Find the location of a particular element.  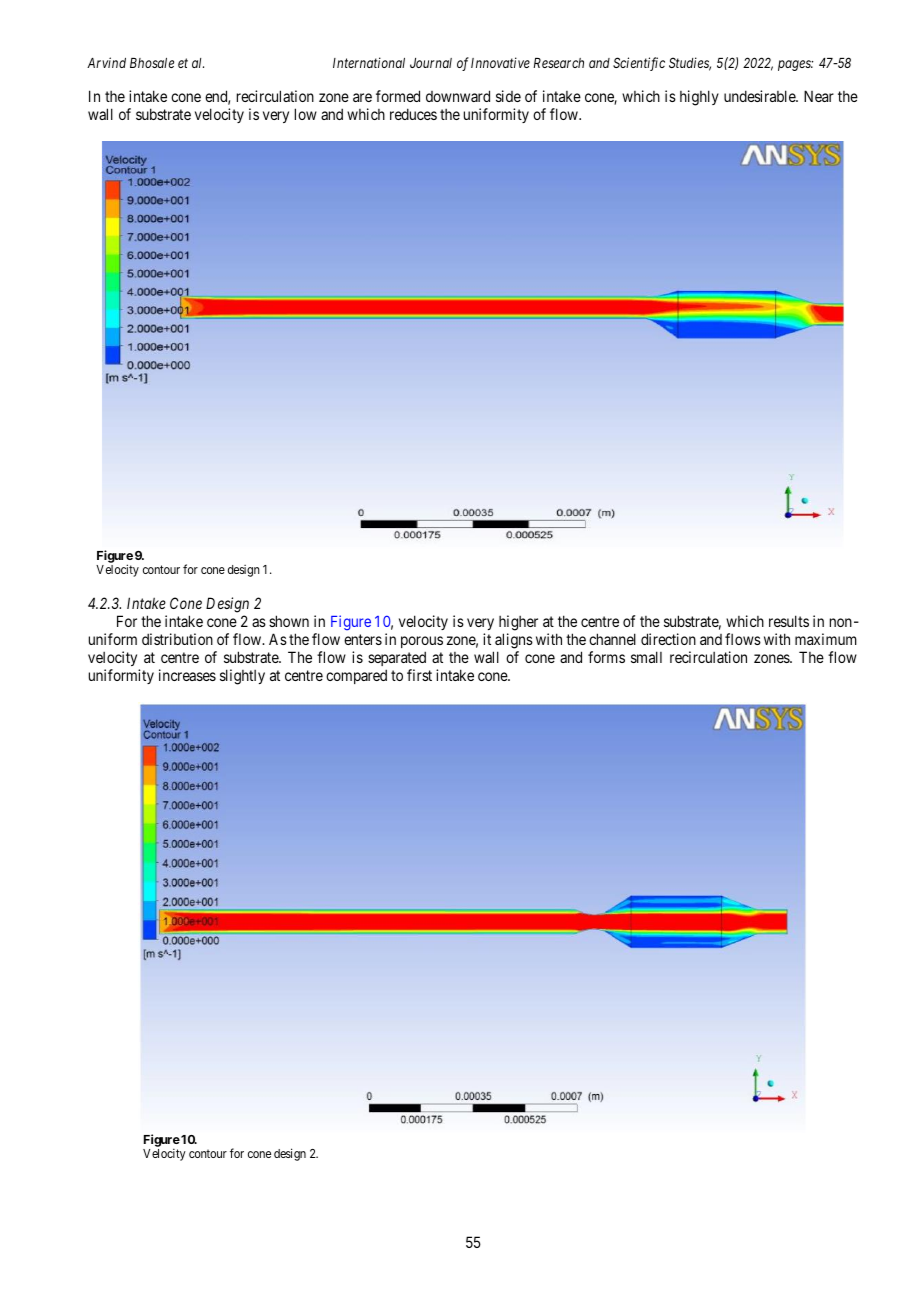

reduces is located at coordinates (413, 114).
